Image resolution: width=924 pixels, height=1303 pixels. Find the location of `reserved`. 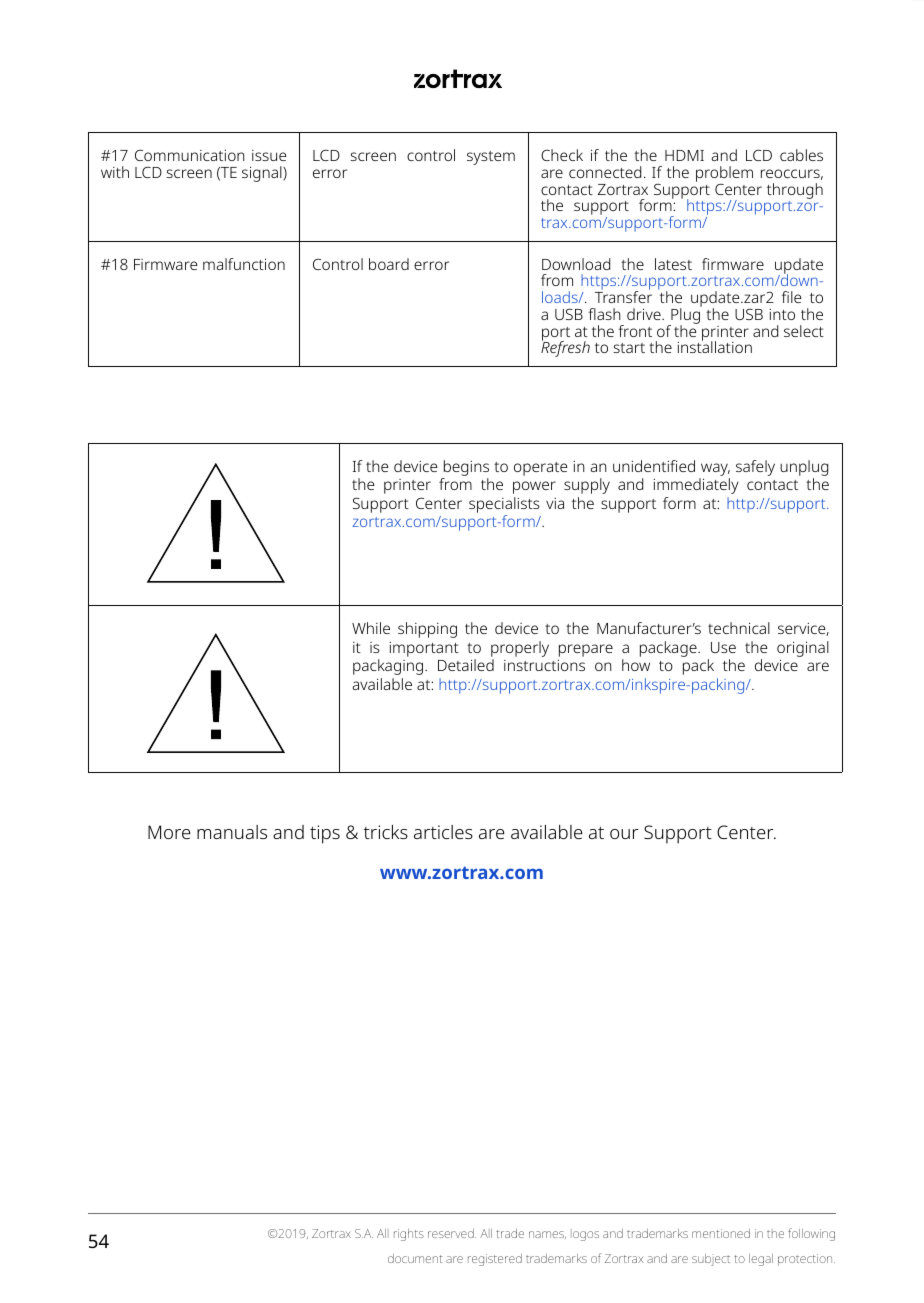

reserved is located at coordinates (452, 1233).
